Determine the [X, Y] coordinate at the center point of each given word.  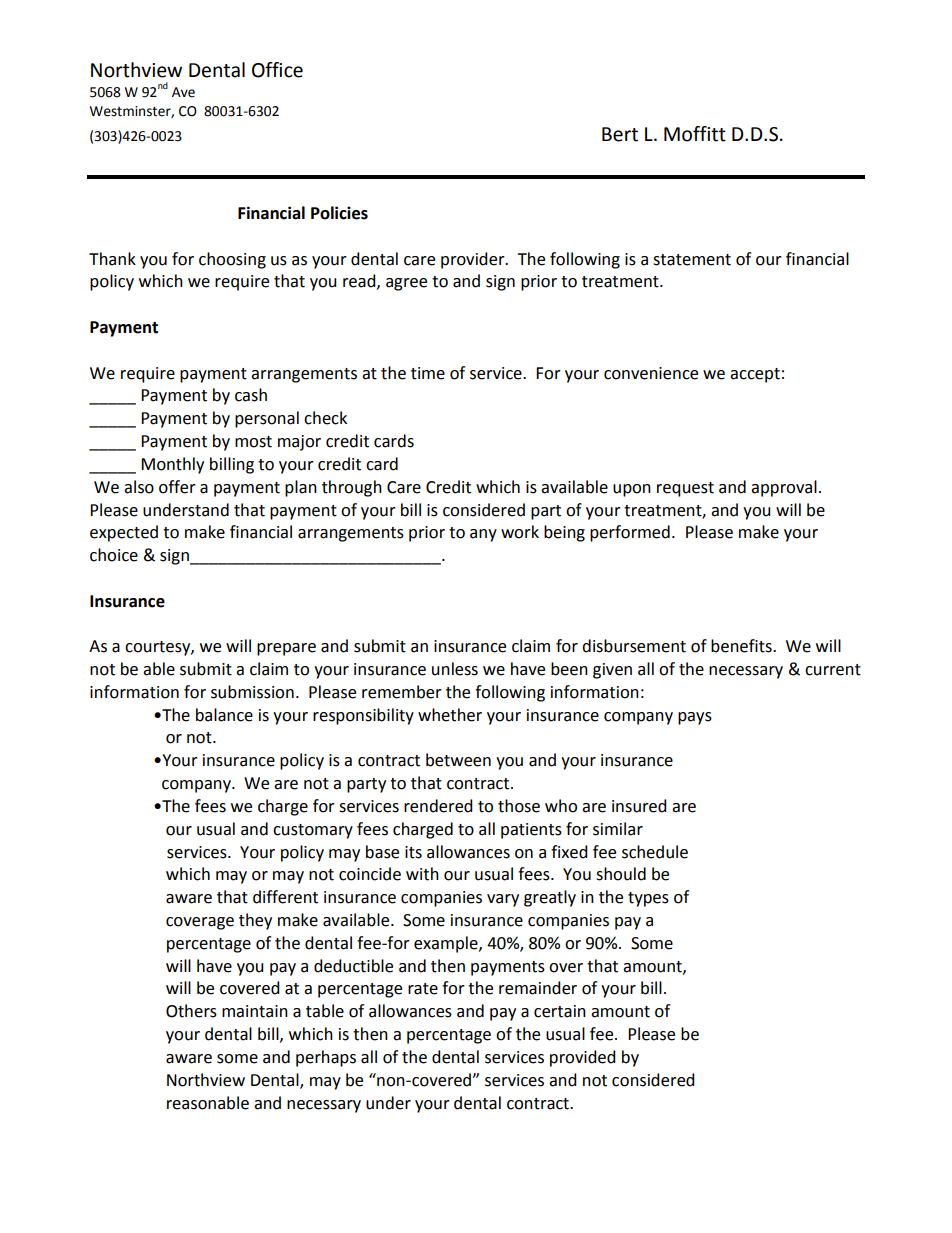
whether [450, 715]
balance [224, 715]
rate [423, 989]
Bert [620, 134]
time [428, 373]
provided [583, 1058]
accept [755, 375]
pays [695, 718]
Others [191, 1011]
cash [251, 395]
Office [277, 70]
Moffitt [695, 134]
